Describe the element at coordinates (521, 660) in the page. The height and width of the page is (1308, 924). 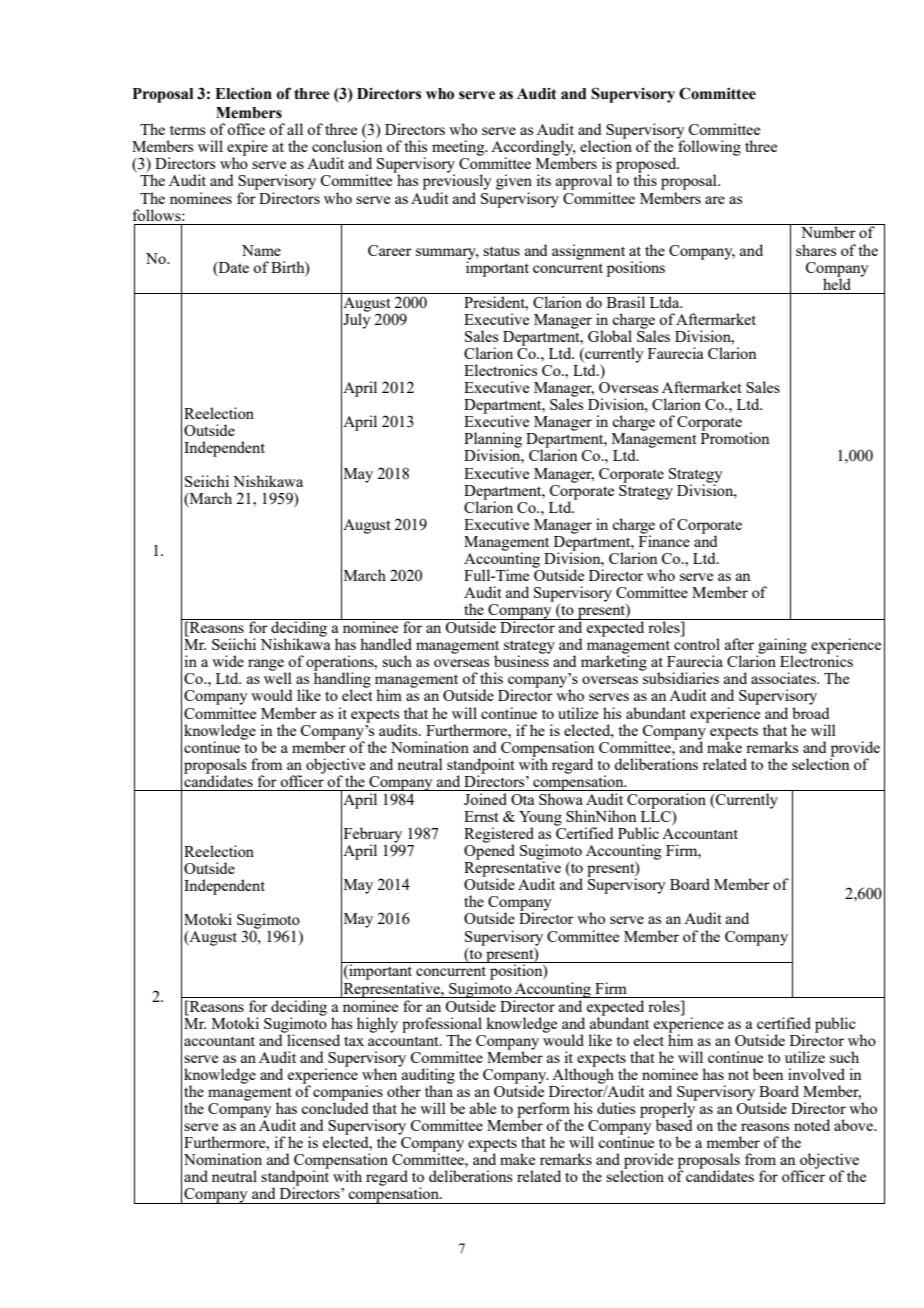
I see `business` at that location.
